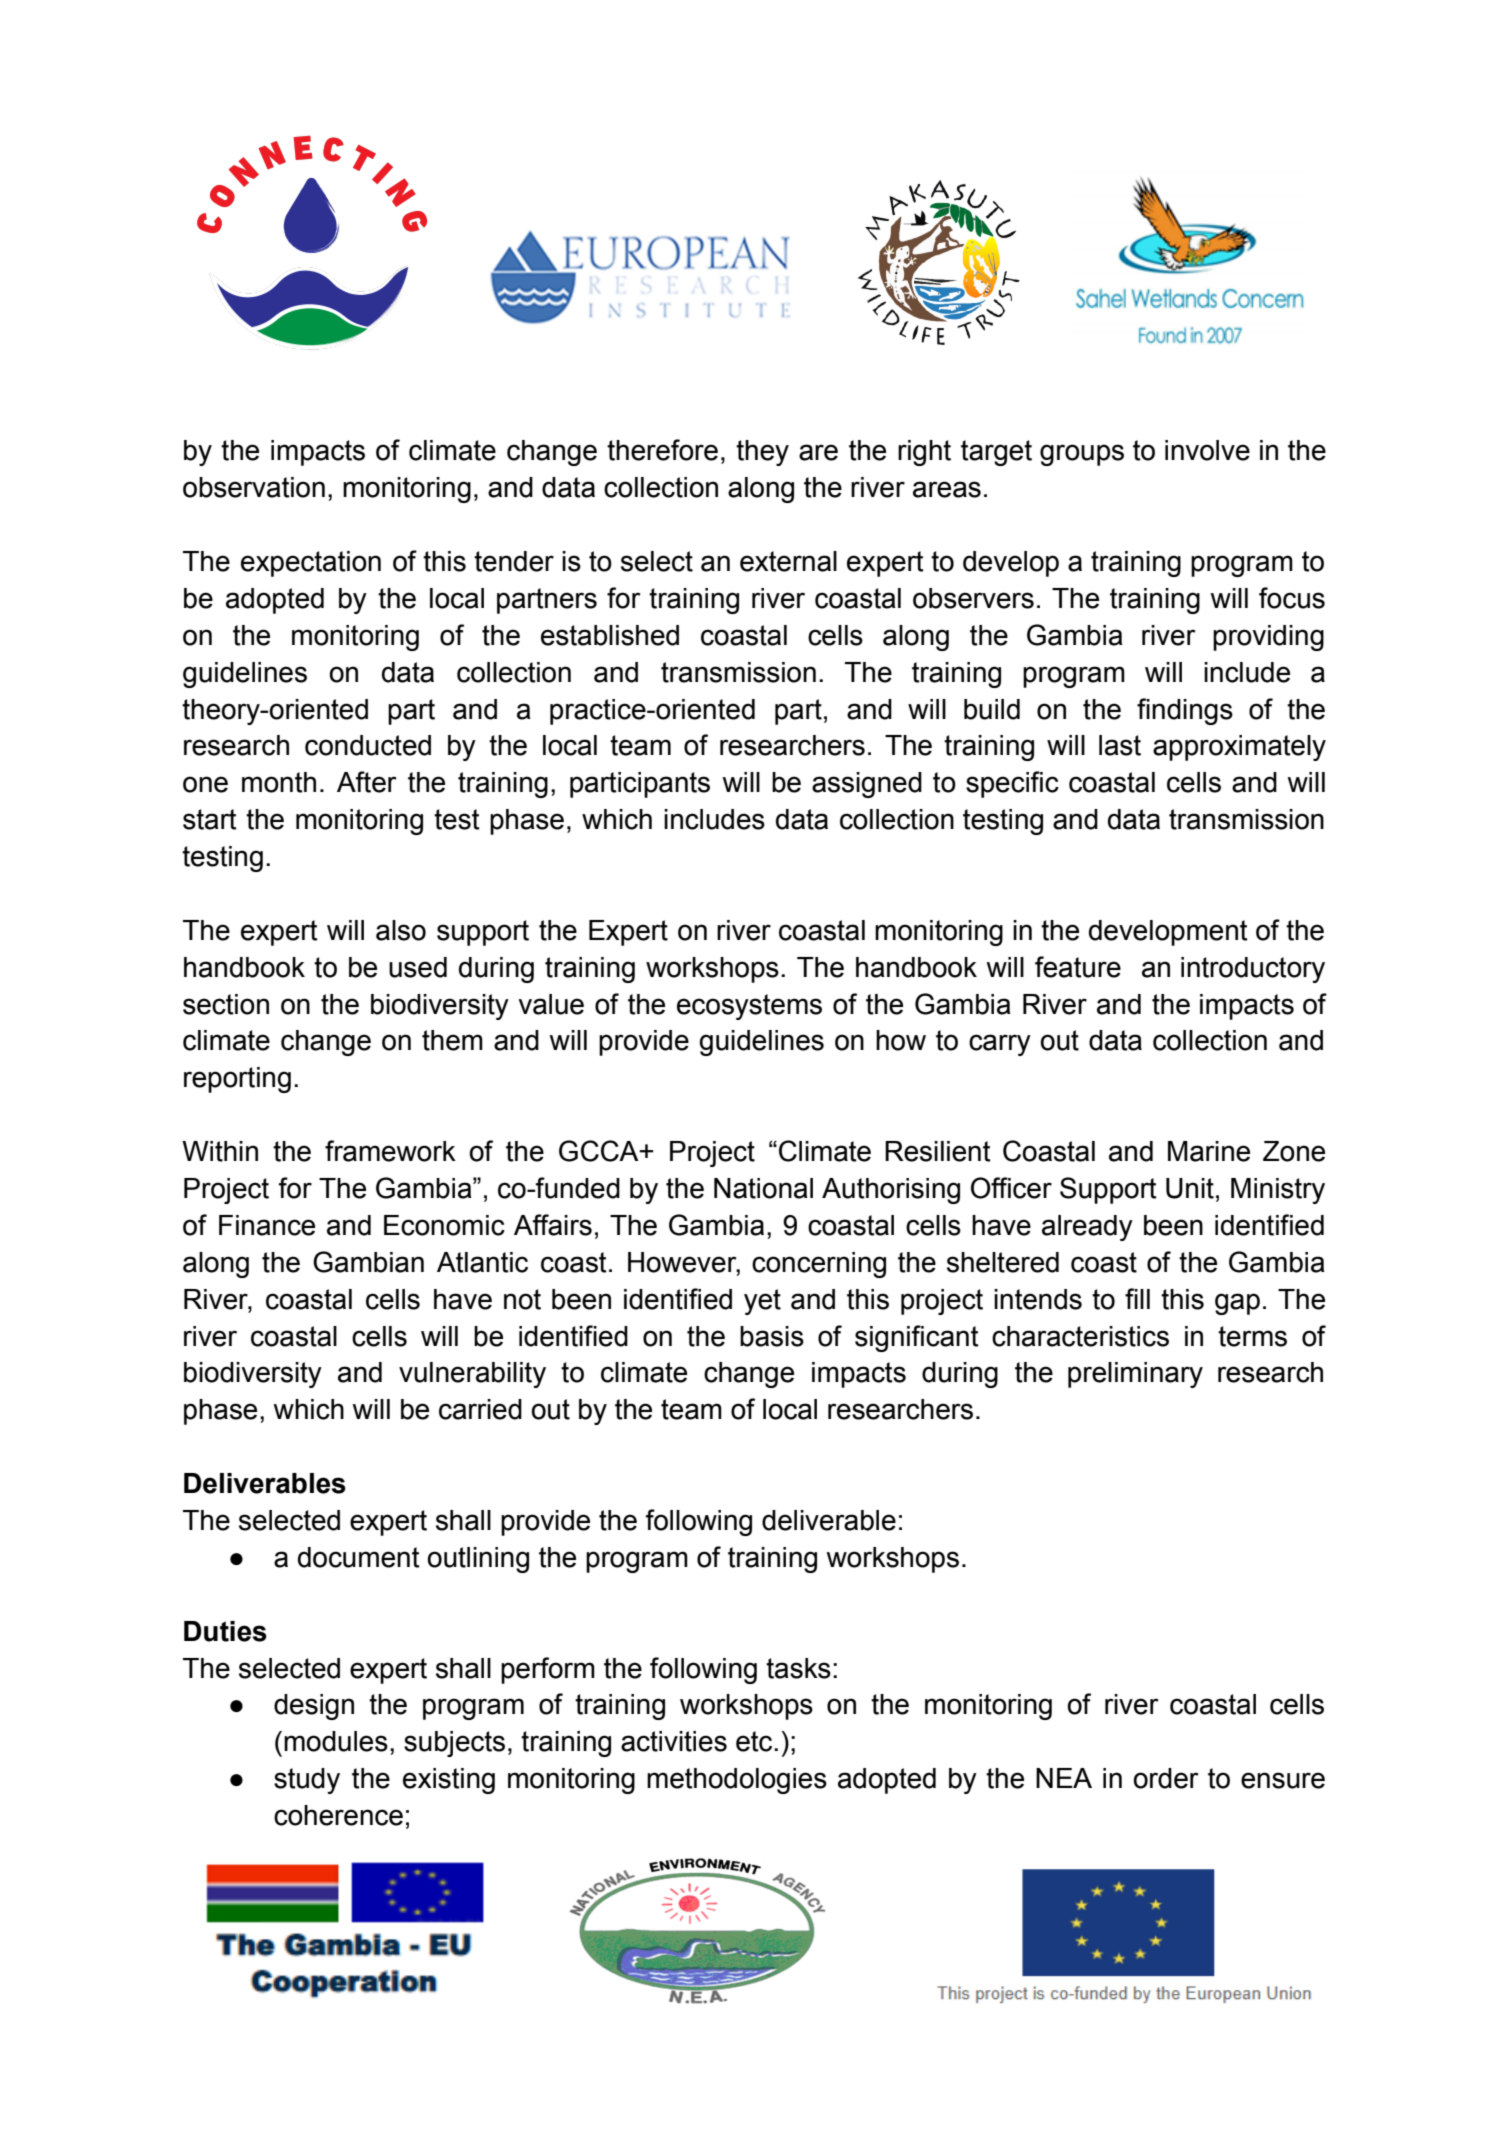 The height and width of the screenshot is (2135, 1511). I want to click on carried, so click(480, 1409).
